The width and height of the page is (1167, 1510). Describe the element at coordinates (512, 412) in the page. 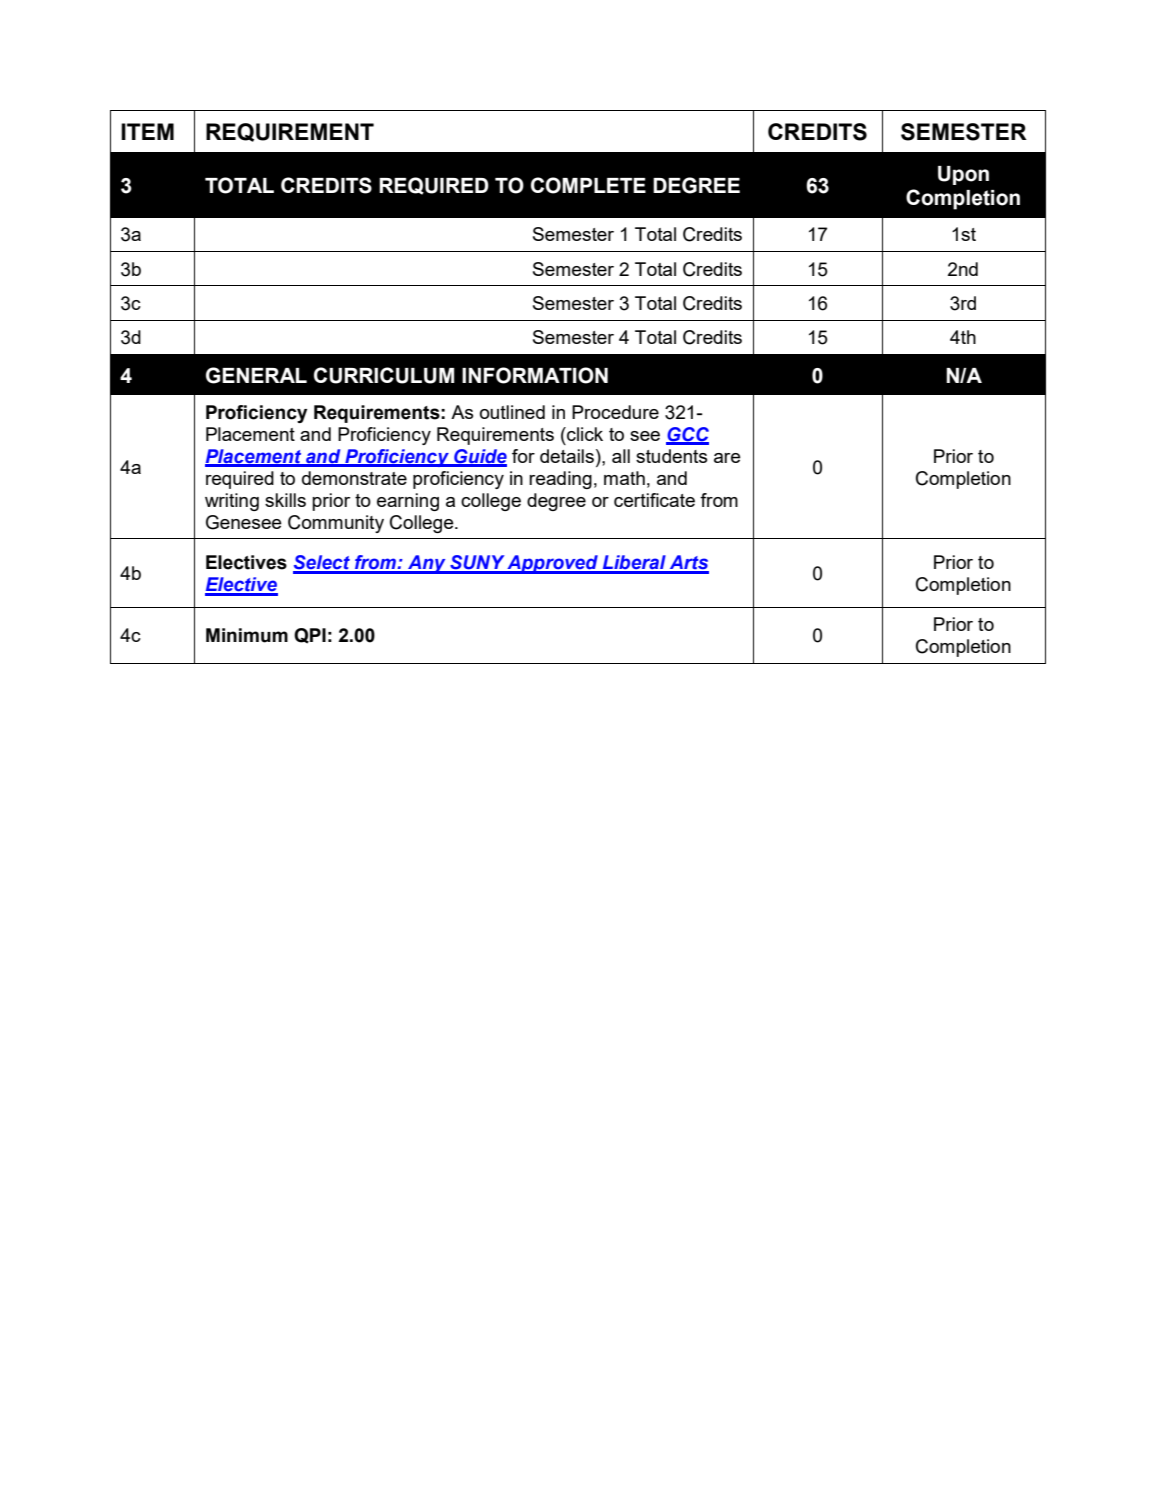

I see `outlined` at that location.
